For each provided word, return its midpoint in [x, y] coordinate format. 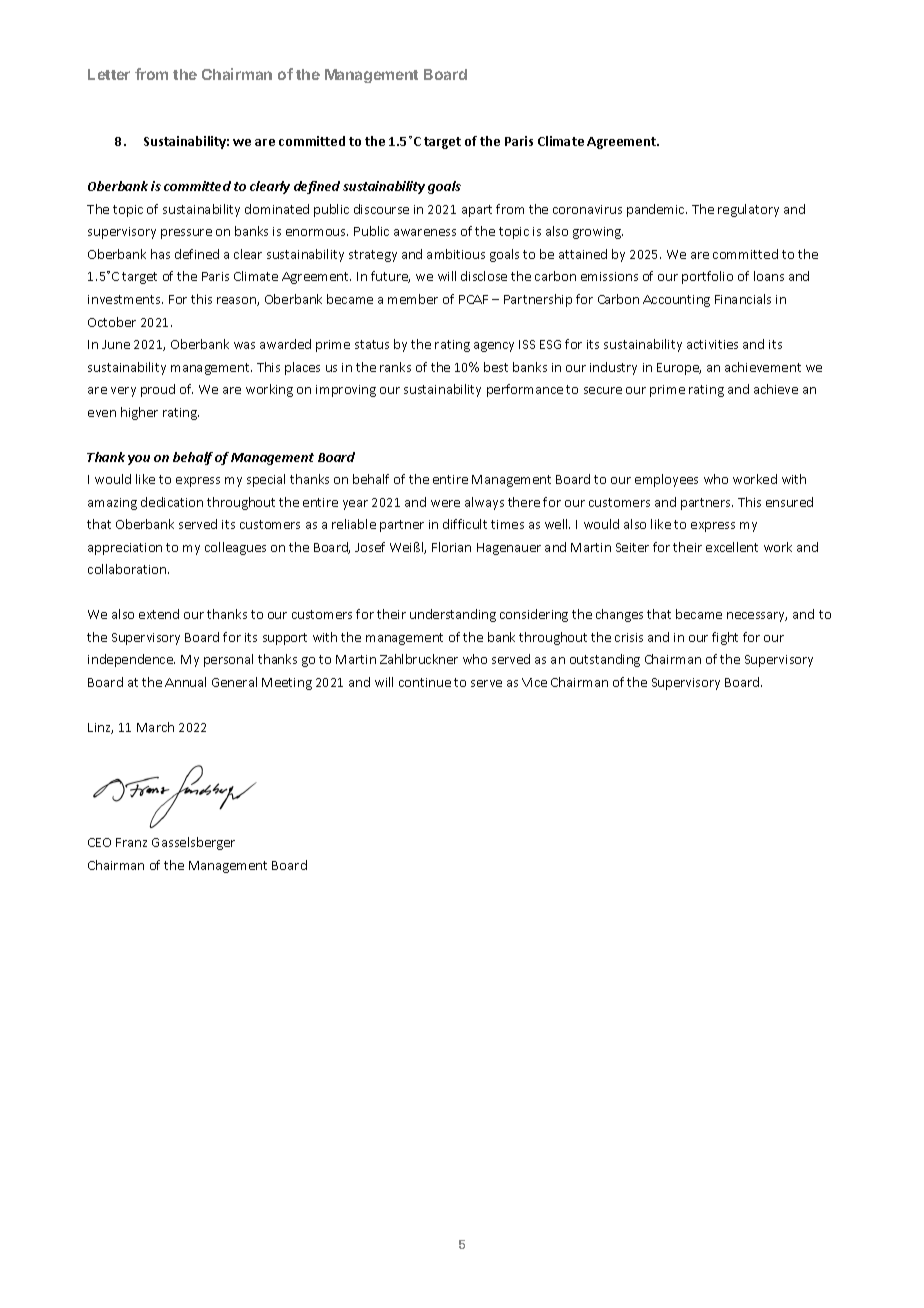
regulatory [748, 210]
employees [666, 480]
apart [477, 211]
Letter [109, 74]
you [139, 460]
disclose [484, 276]
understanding [453, 615]
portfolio [707, 277]
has [160, 254]
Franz [131, 842]
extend [159, 614]
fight [725, 638]
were [445, 503]
